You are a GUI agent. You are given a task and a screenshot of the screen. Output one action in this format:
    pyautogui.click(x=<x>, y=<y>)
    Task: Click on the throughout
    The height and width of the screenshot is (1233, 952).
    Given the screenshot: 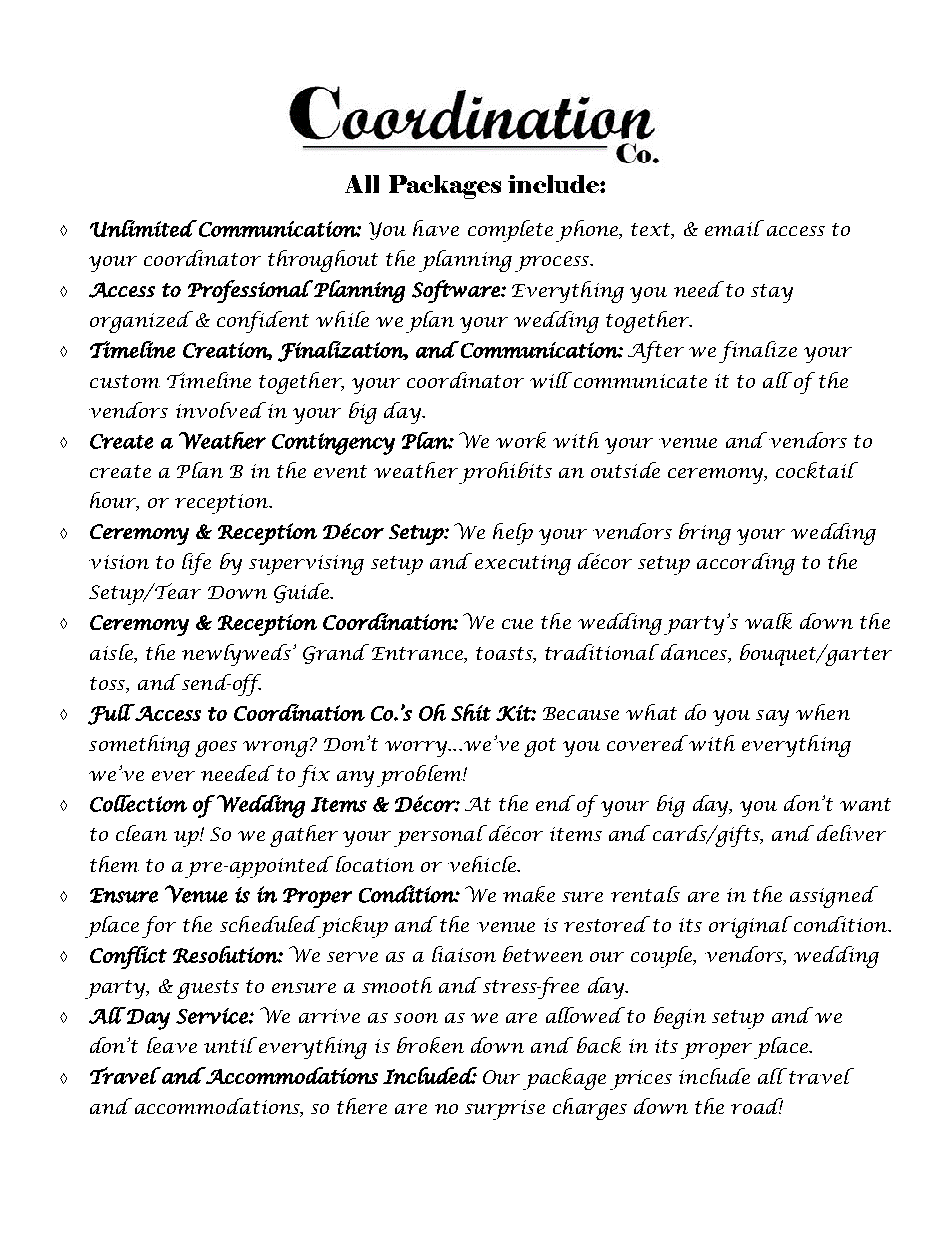 What is the action you would take?
    pyautogui.click(x=323, y=261)
